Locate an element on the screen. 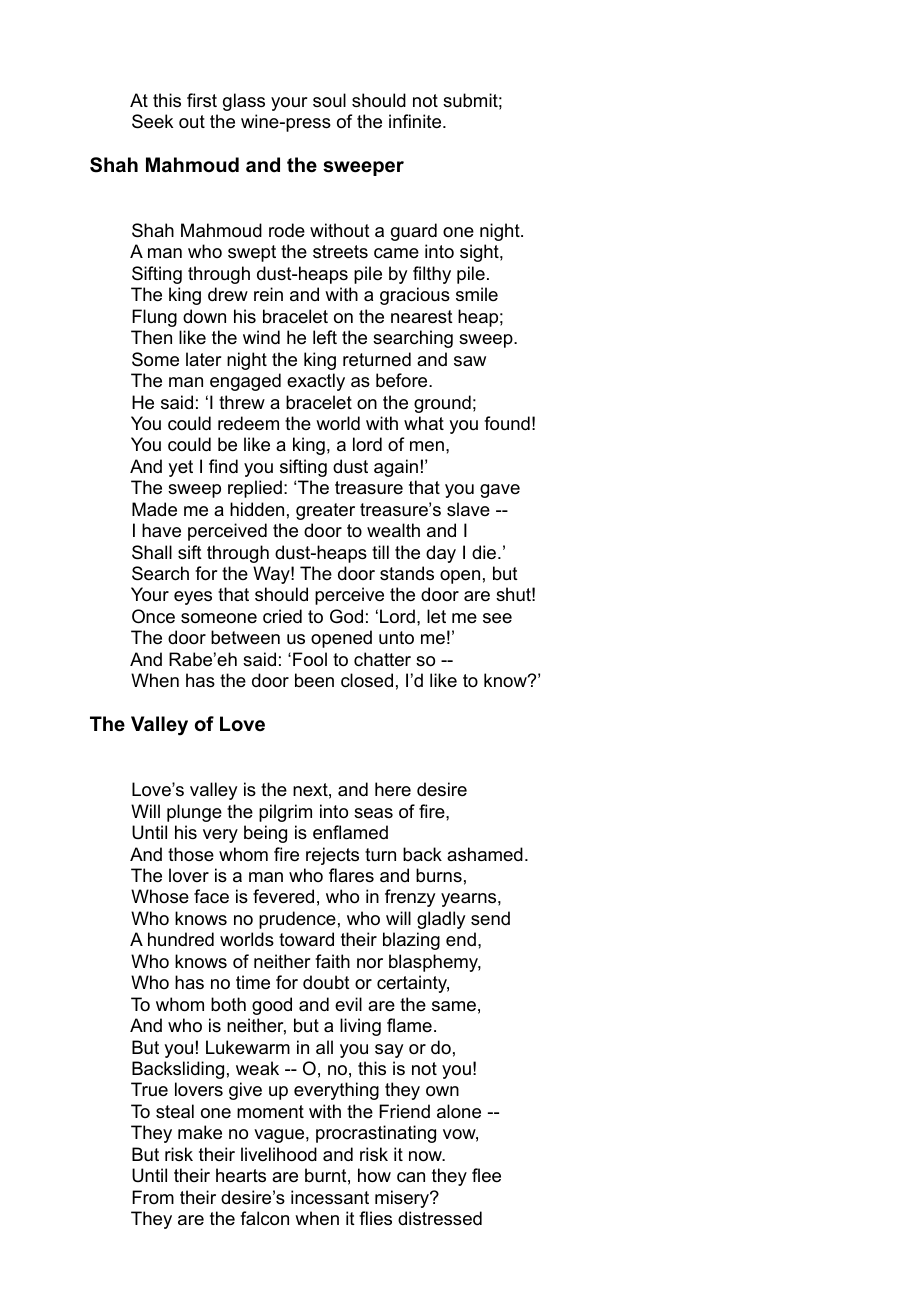  Fool is located at coordinates (310, 659).
